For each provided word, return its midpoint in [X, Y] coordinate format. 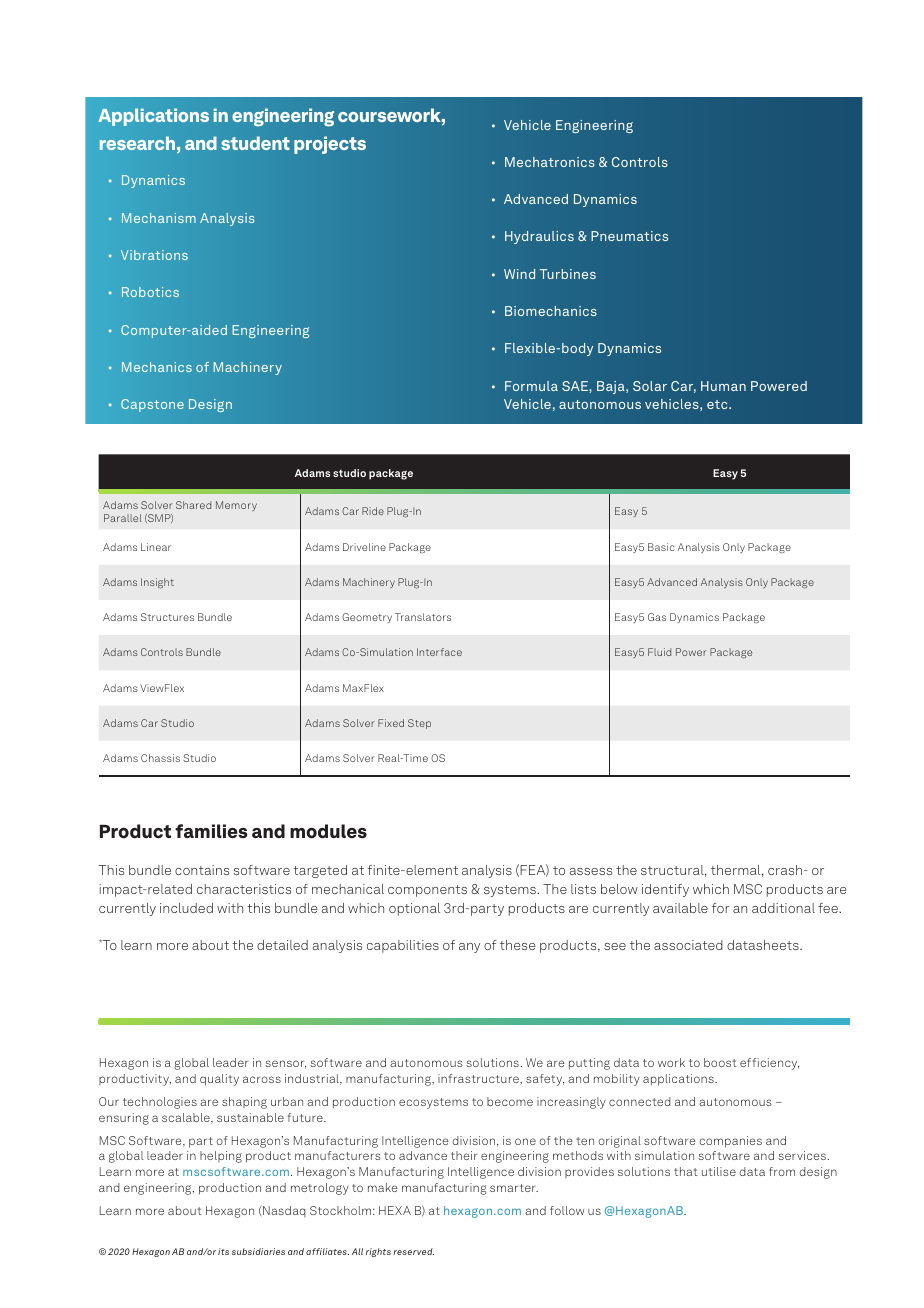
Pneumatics [629, 236]
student [255, 143]
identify [665, 890]
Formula [531, 386]
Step [419, 724]
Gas [657, 617]
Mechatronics [550, 162]
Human [723, 386]
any [469, 948]
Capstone [152, 405]
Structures [167, 617]
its [223, 1251]
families [211, 831]
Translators [423, 617]
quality [219, 1080]
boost [720, 1062]
